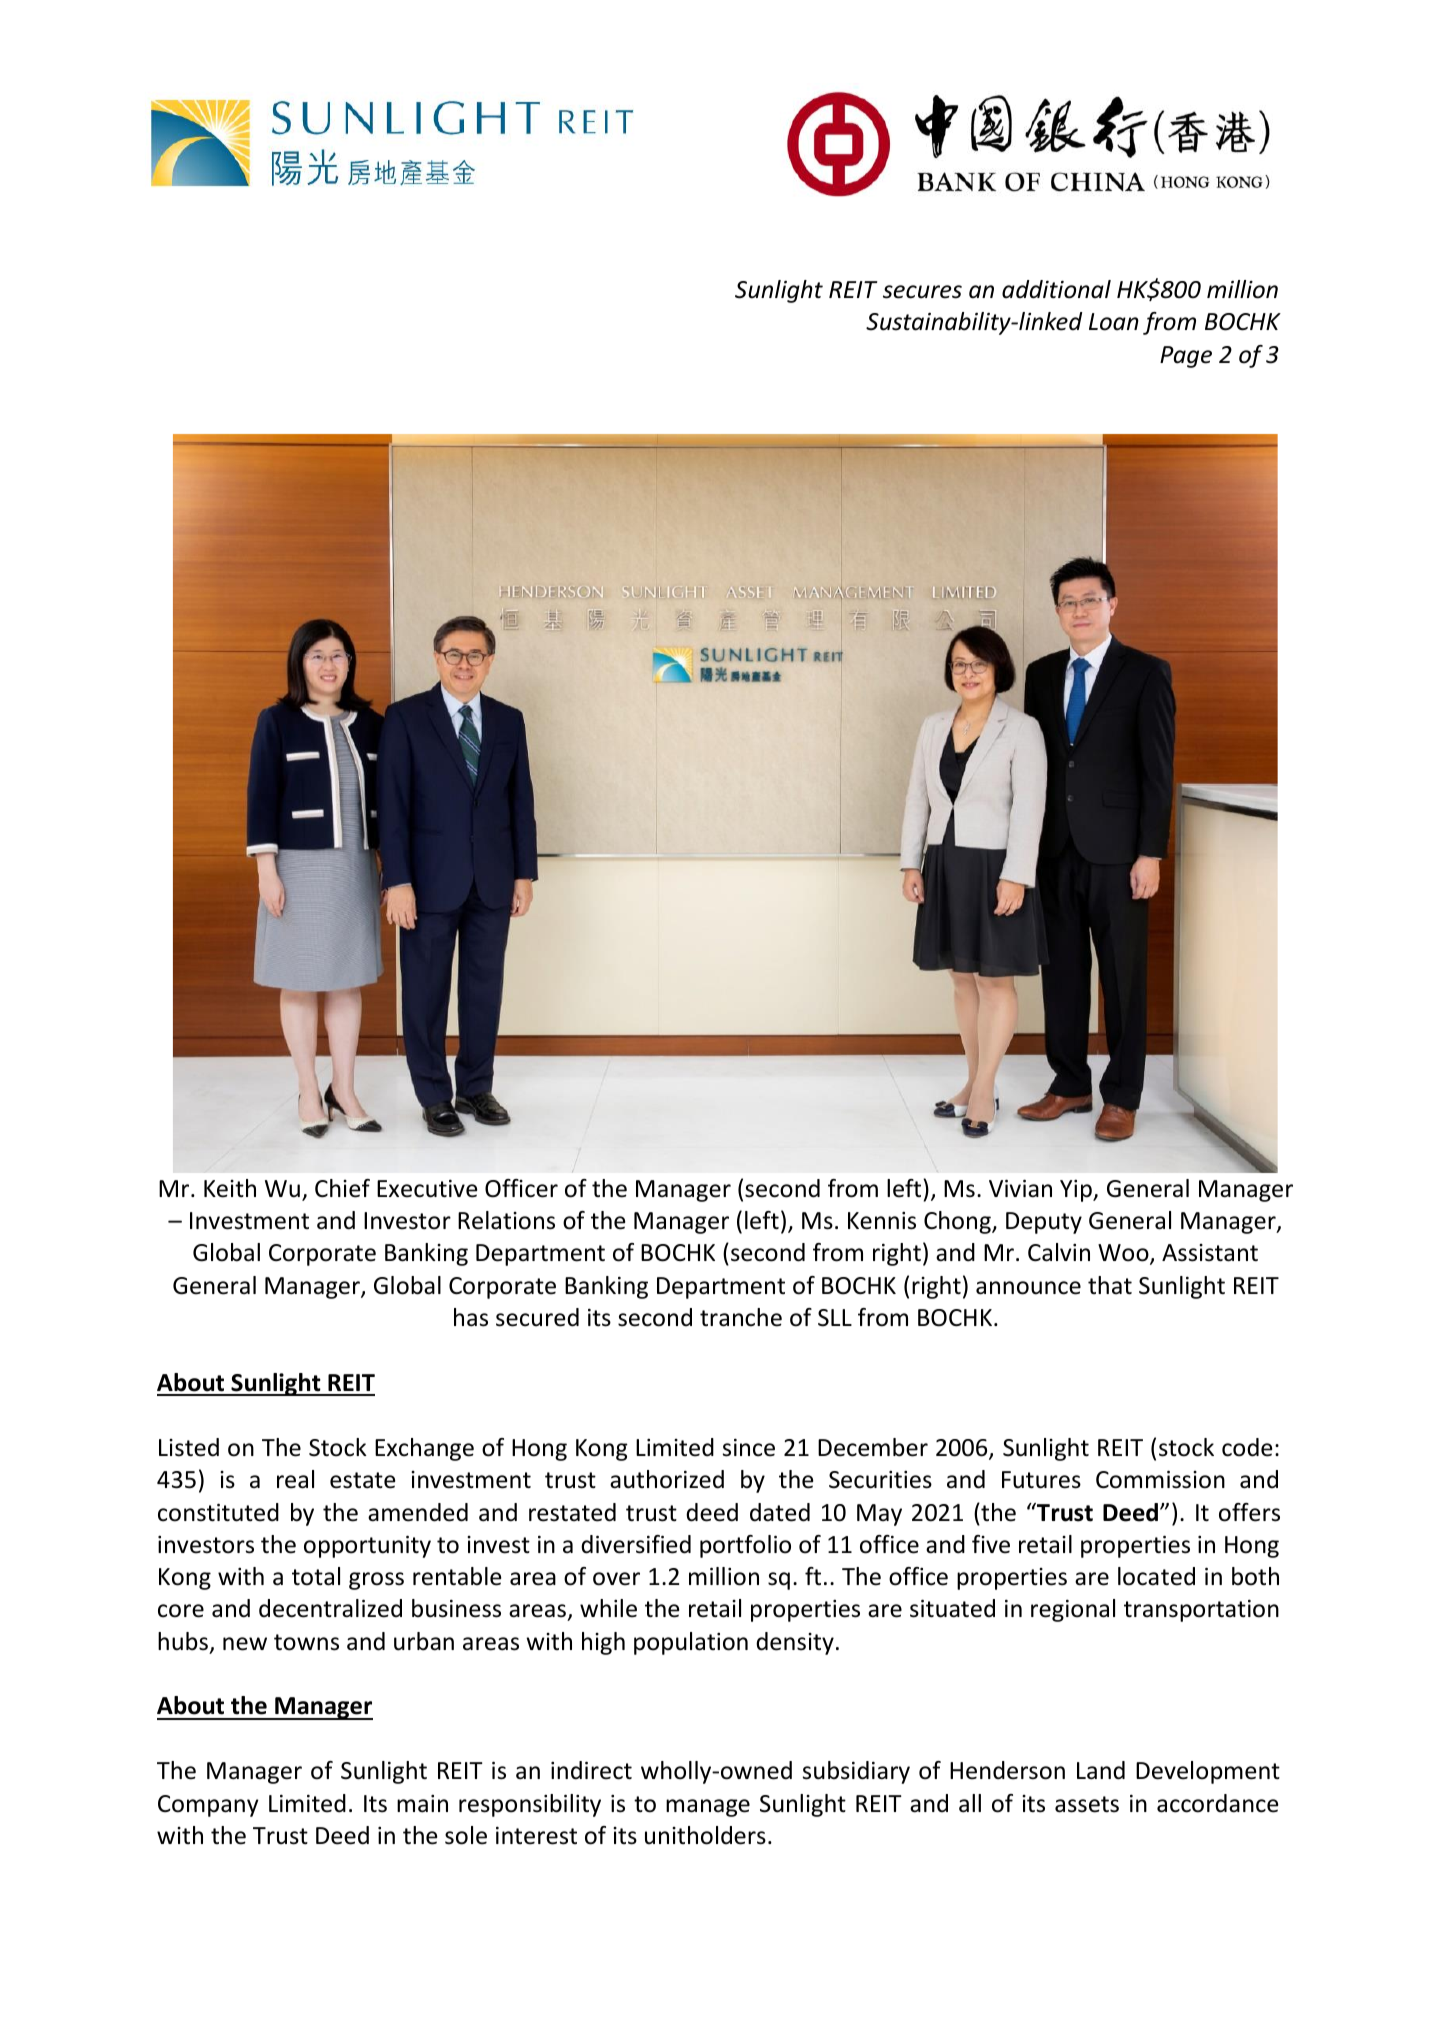 This screenshot has height=2028, width=1433. Describe the element at coordinates (591, 1770) in the screenshot. I see `indirect` at that location.
